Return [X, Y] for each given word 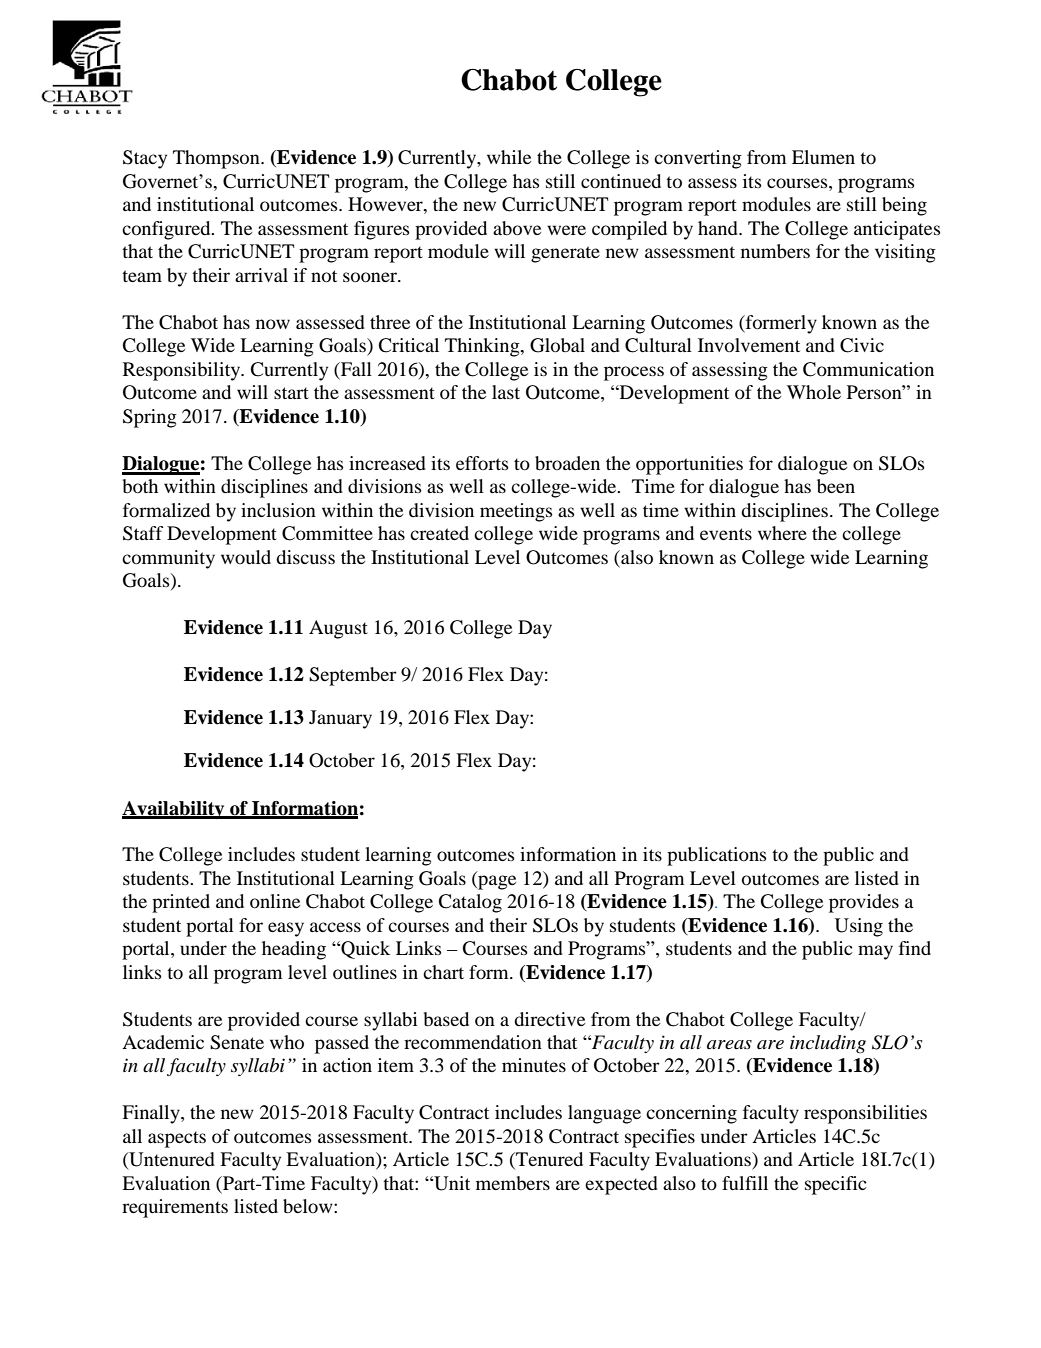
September [353, 676]
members [513, 1183]
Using [859, 927]
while [509, 157]
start [291, 393]
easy [286, 929]
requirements [175, 1208]
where [782, 533]
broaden [567, 463]
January [340, 719]
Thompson [217, 159]
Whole [814, 392]
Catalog [470, 903]
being [904, 206]
